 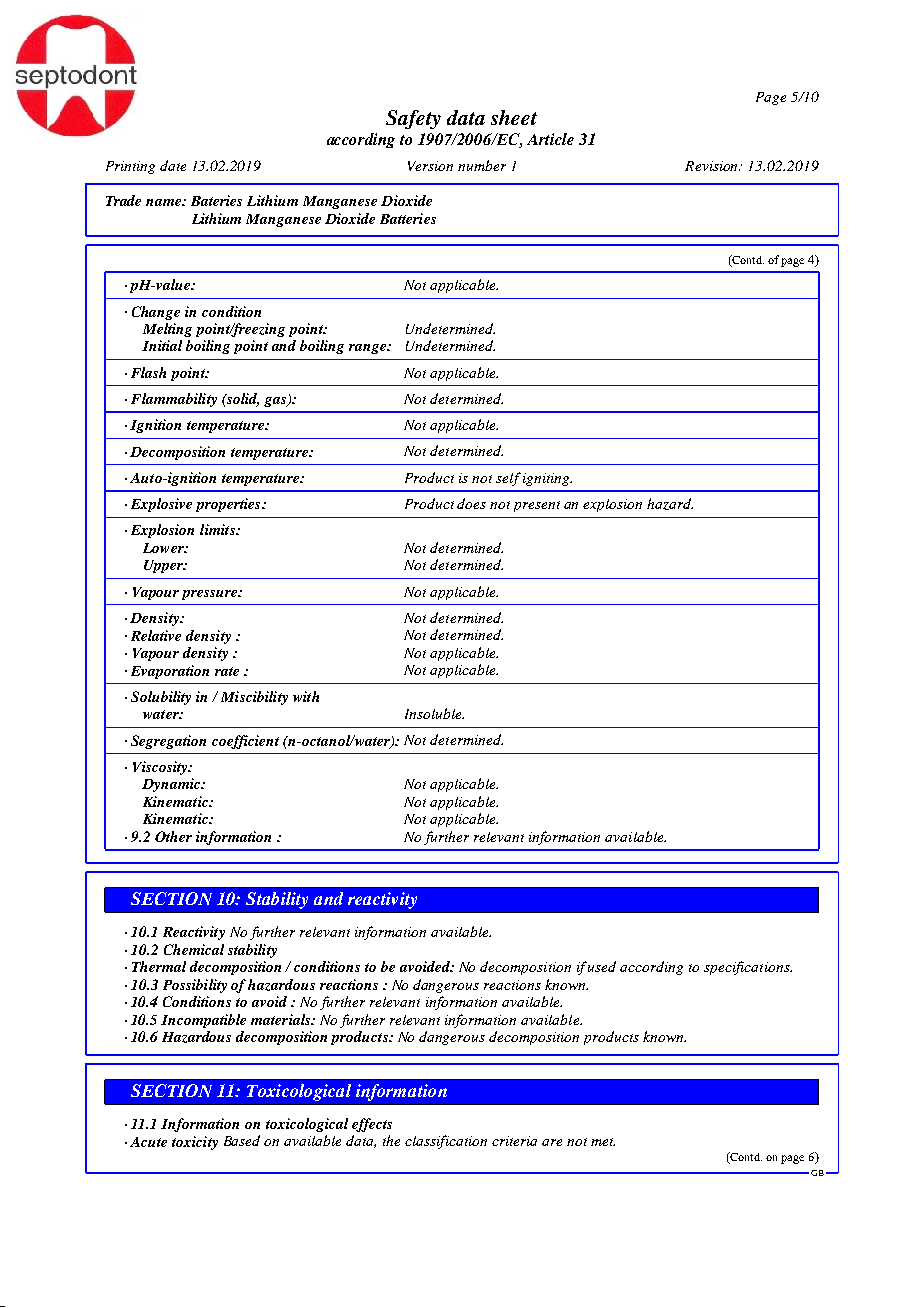 I want to click on toxicity, so click(x=195, y=1143).
